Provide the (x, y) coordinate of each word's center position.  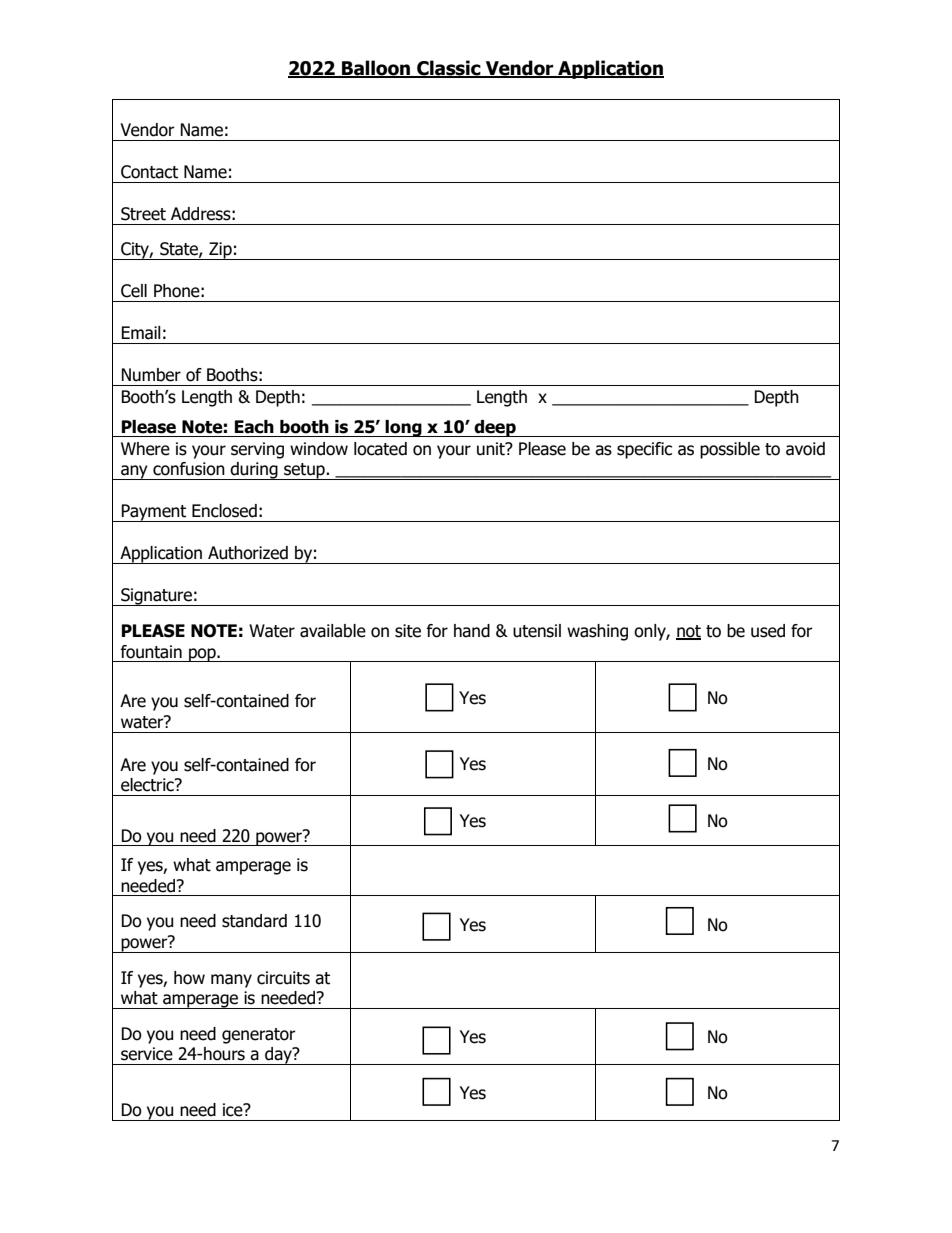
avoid (805, 449)
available (333, 631)
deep (495, 428)
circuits (283, 978)
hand (472, 631)
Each (254, 427)
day (278, 1056)
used (768, 631)
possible (730, 450)
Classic (449, 68)
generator (259, 1036)
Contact (149, 172)
